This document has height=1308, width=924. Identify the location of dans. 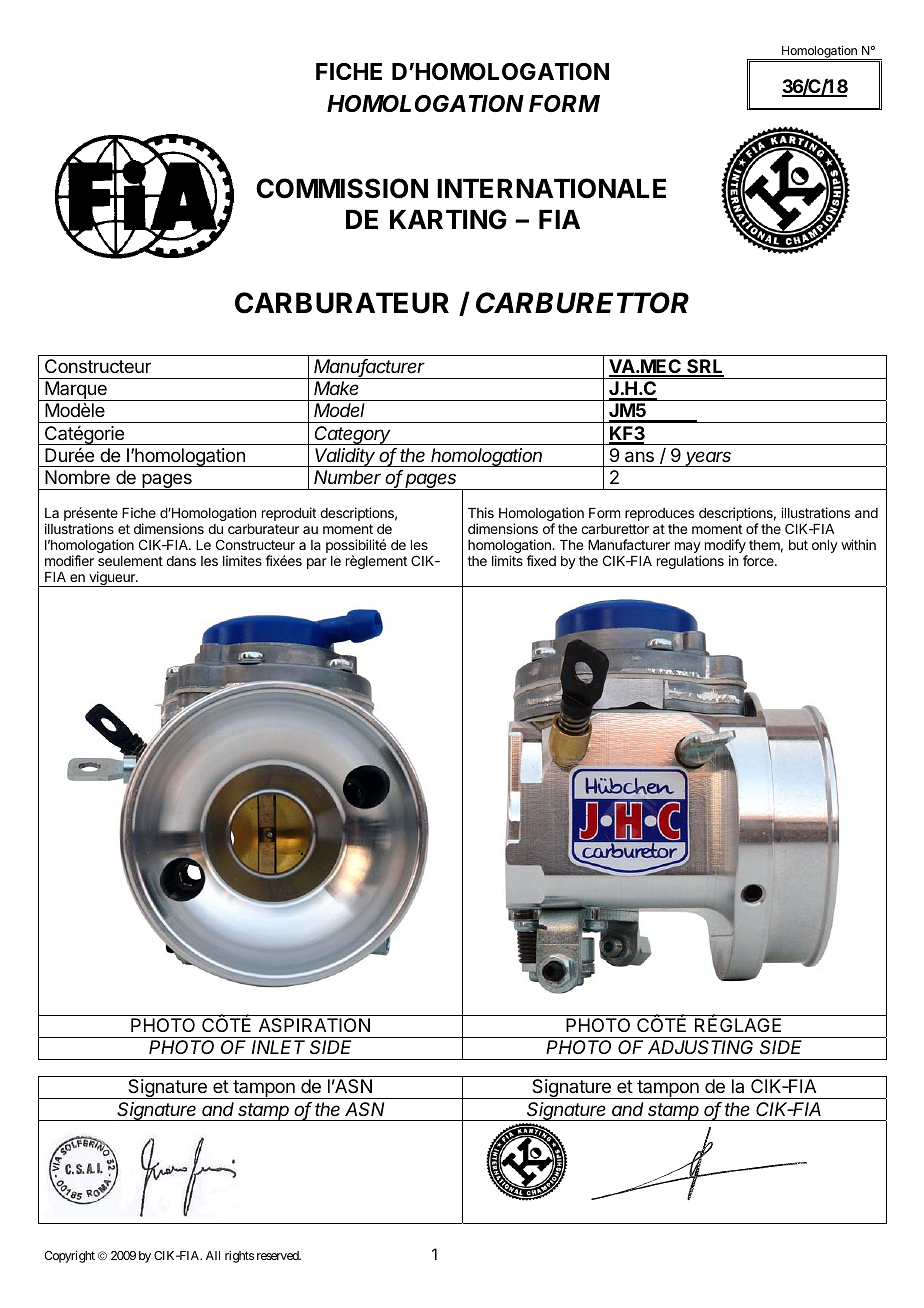
(181, 561).
